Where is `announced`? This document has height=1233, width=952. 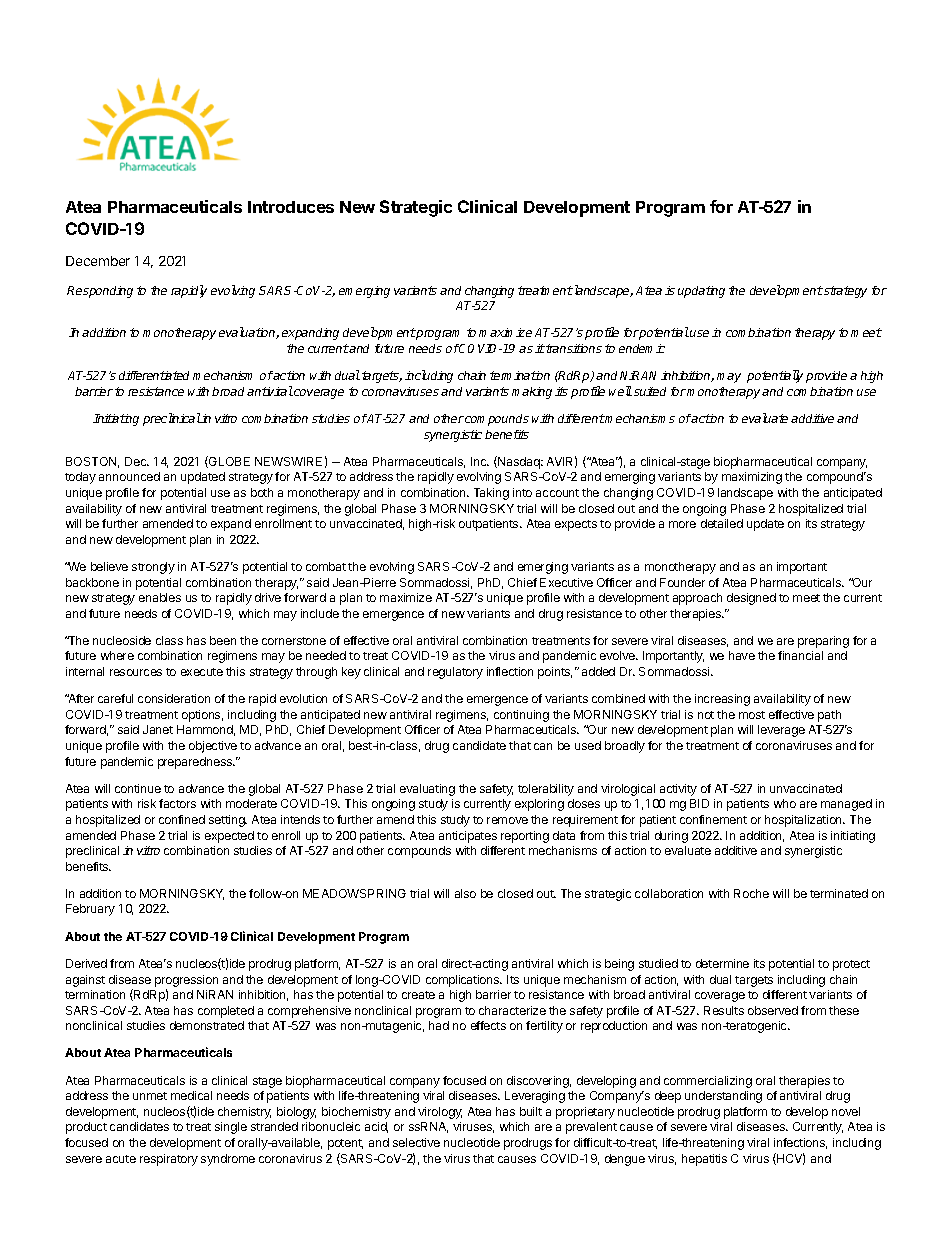 announced is located at coordinates (129, 476).
